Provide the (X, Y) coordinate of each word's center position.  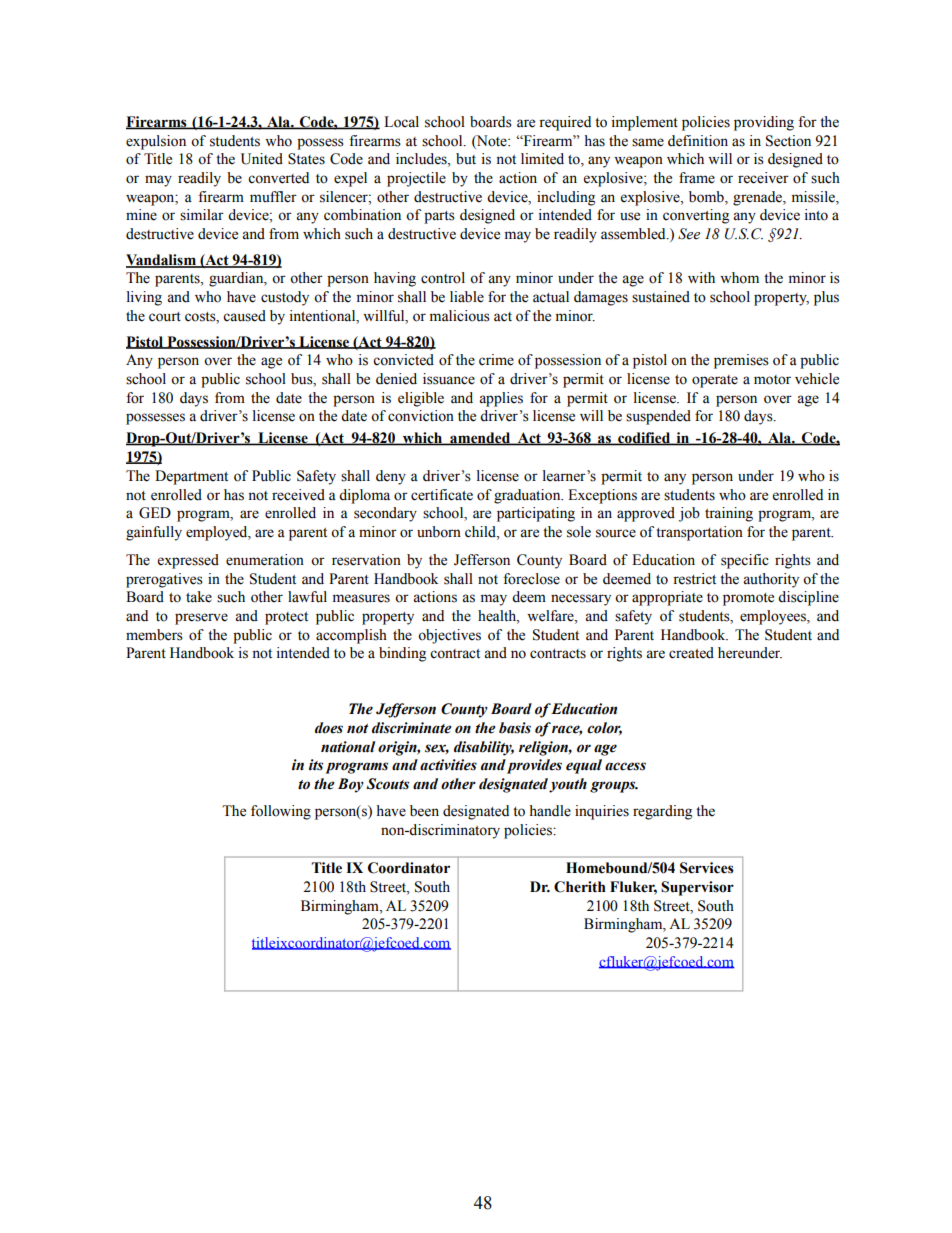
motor (772, 380)
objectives (449, 636)
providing (764, 123)
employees (774, 617)
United (262, 159)
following (281, 812)
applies (501, 399)
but (466, 159)
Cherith (580, 887)
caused (244, 316)
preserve (201, 619)
